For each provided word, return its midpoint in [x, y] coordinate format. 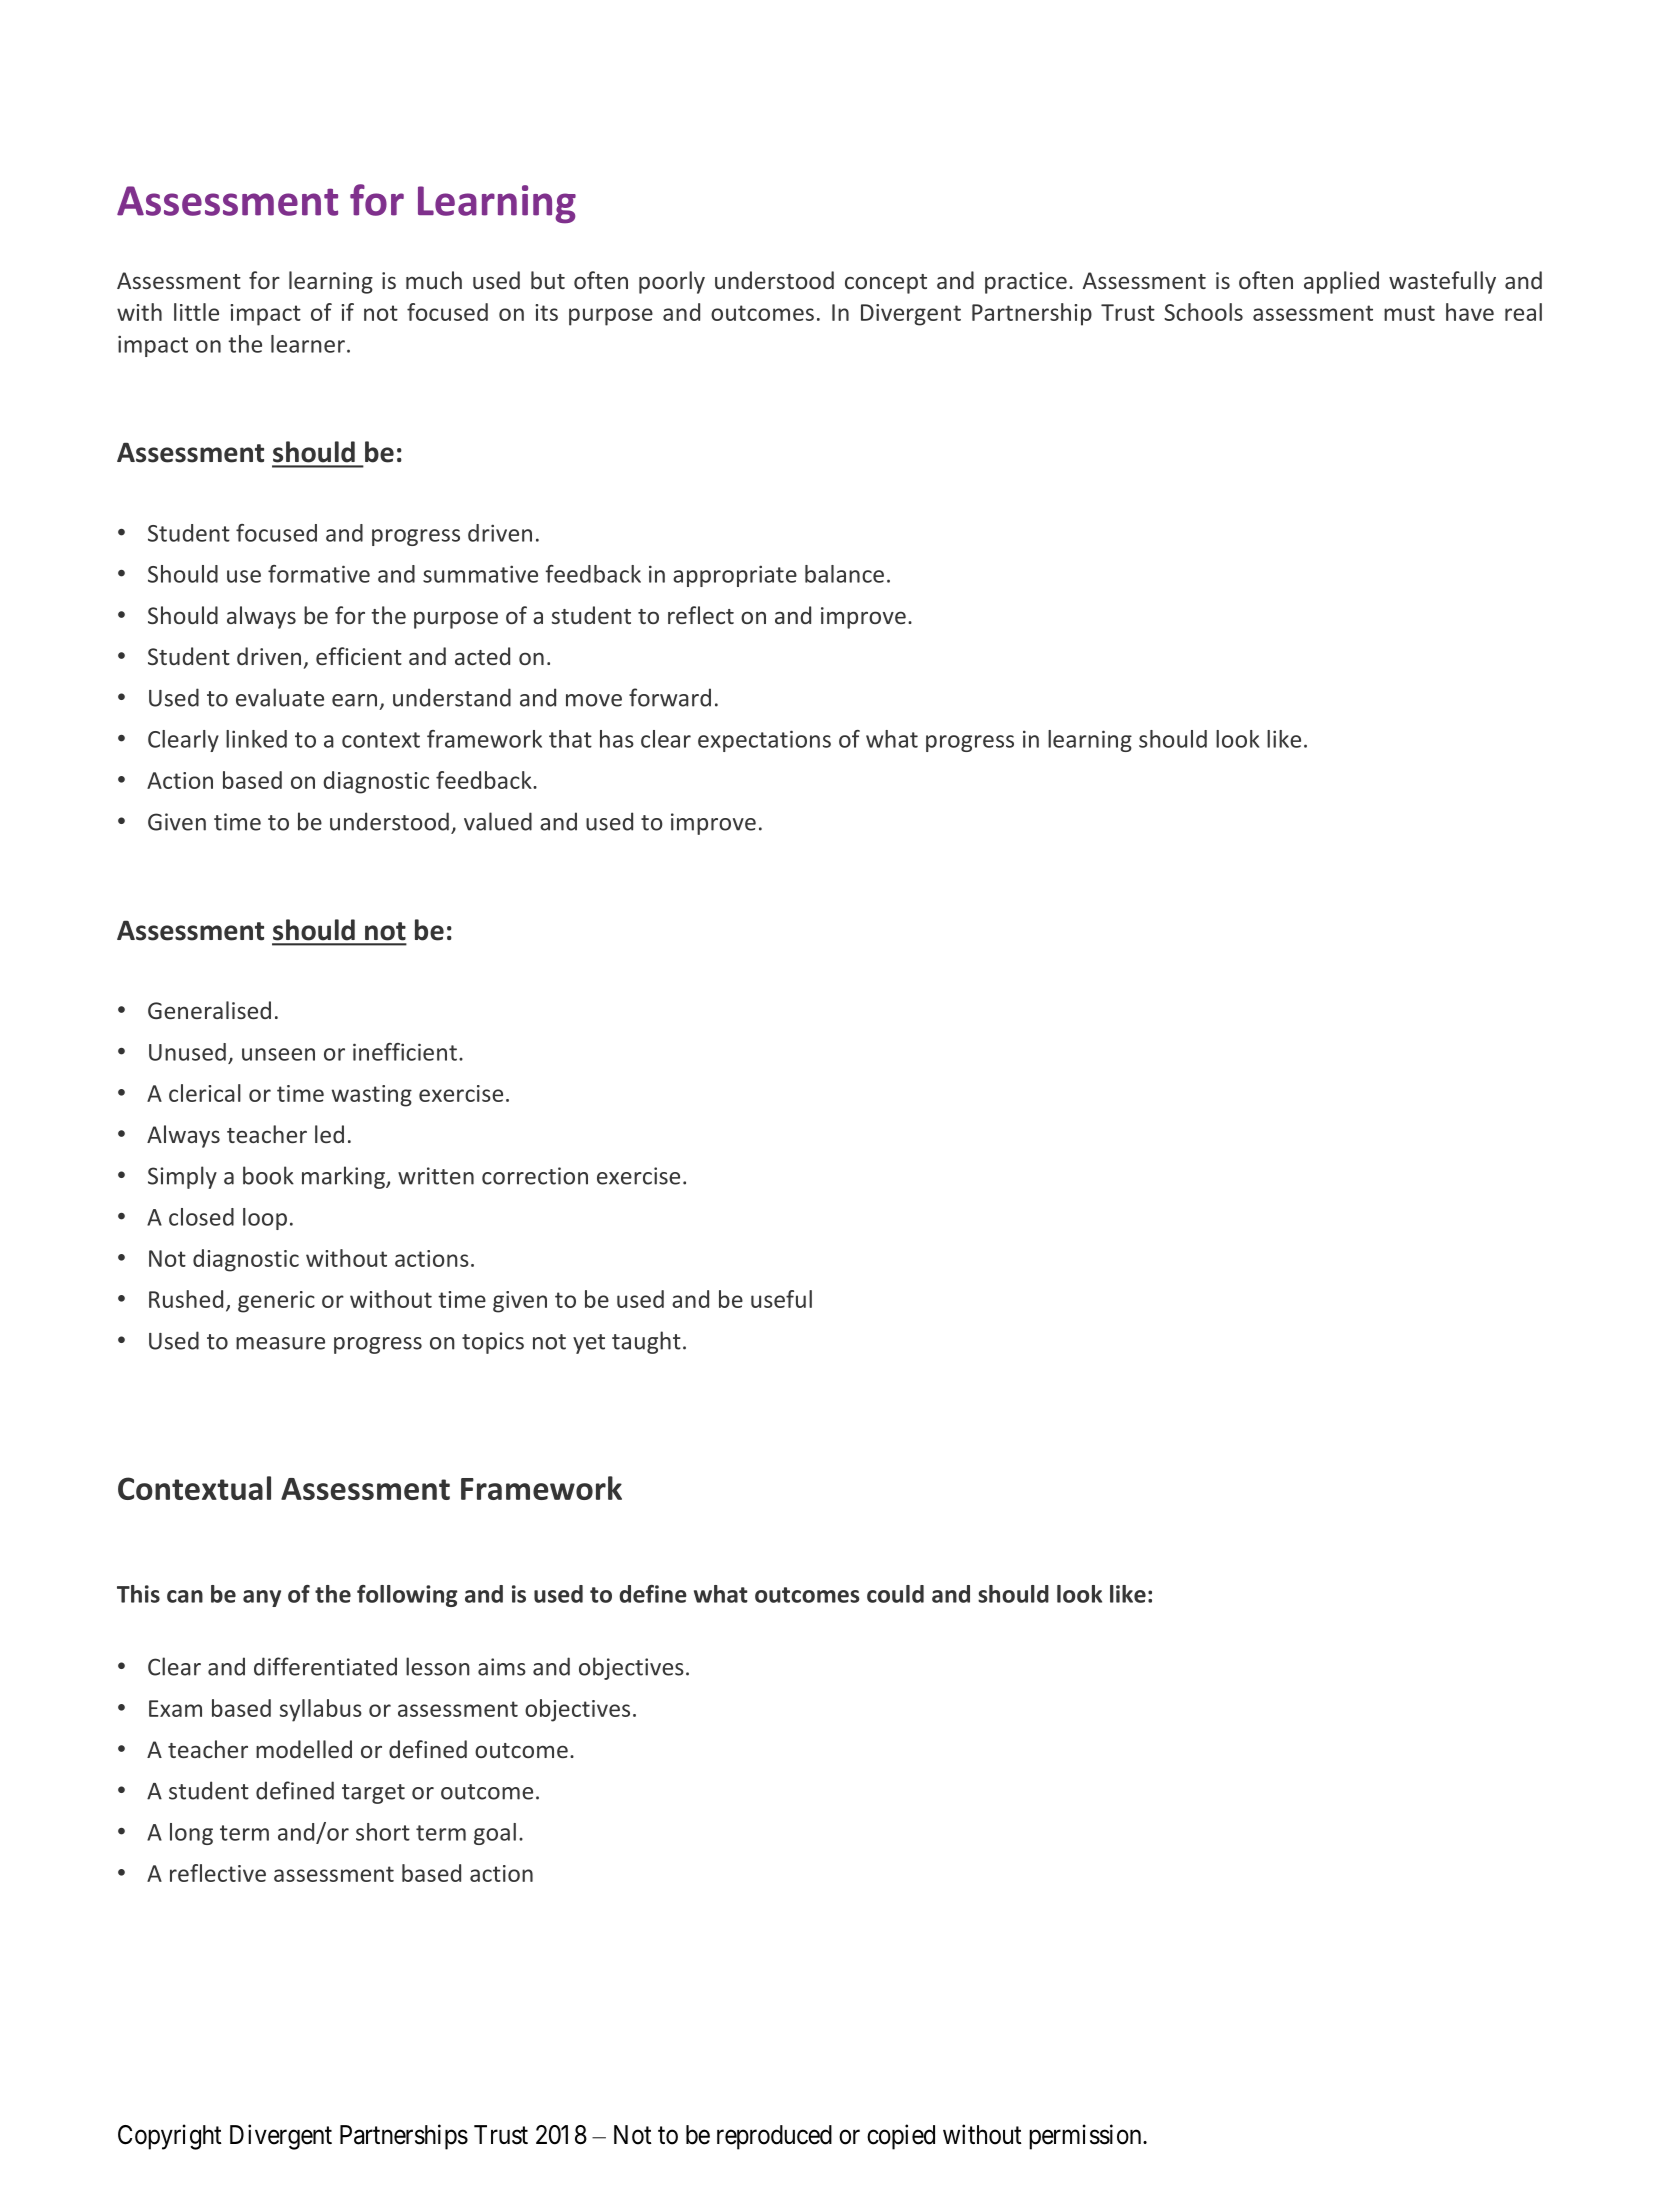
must [1409, 313]
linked [256, 739]
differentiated [325, 1666]
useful [781, 1299]
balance [844, 574]
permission [1086, 2137]
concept [886, 284]
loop [265, 1219]
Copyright [170, 2137]
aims [502, 1667]
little [196, 312]
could [895, 1594]
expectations [764, 741]
